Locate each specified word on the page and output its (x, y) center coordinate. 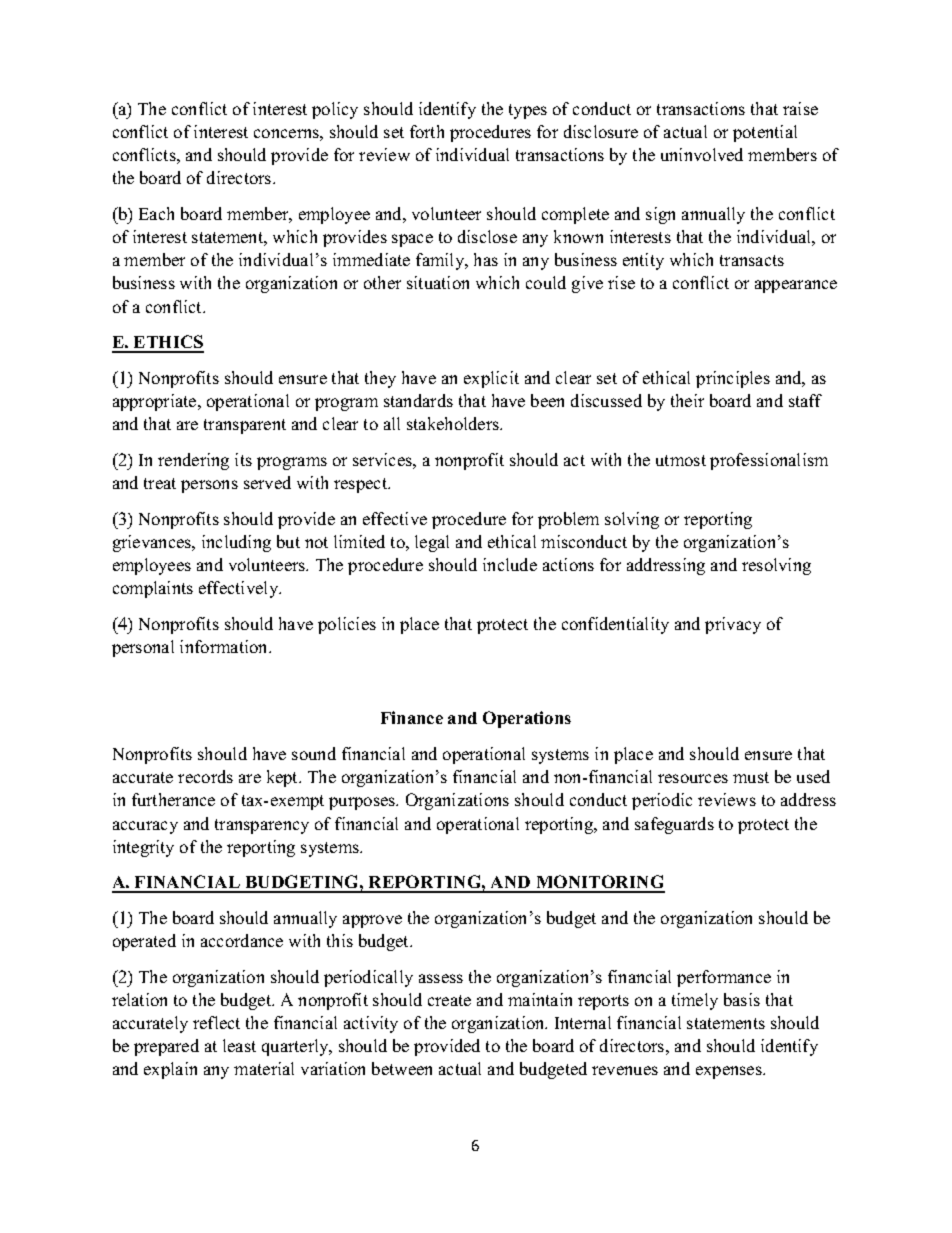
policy (335, 110)
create (449, 1000)
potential (765, 133)
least (239, 1045)
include (510, 564)
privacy (733, 625)
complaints (153, 589)
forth (427, 131)
